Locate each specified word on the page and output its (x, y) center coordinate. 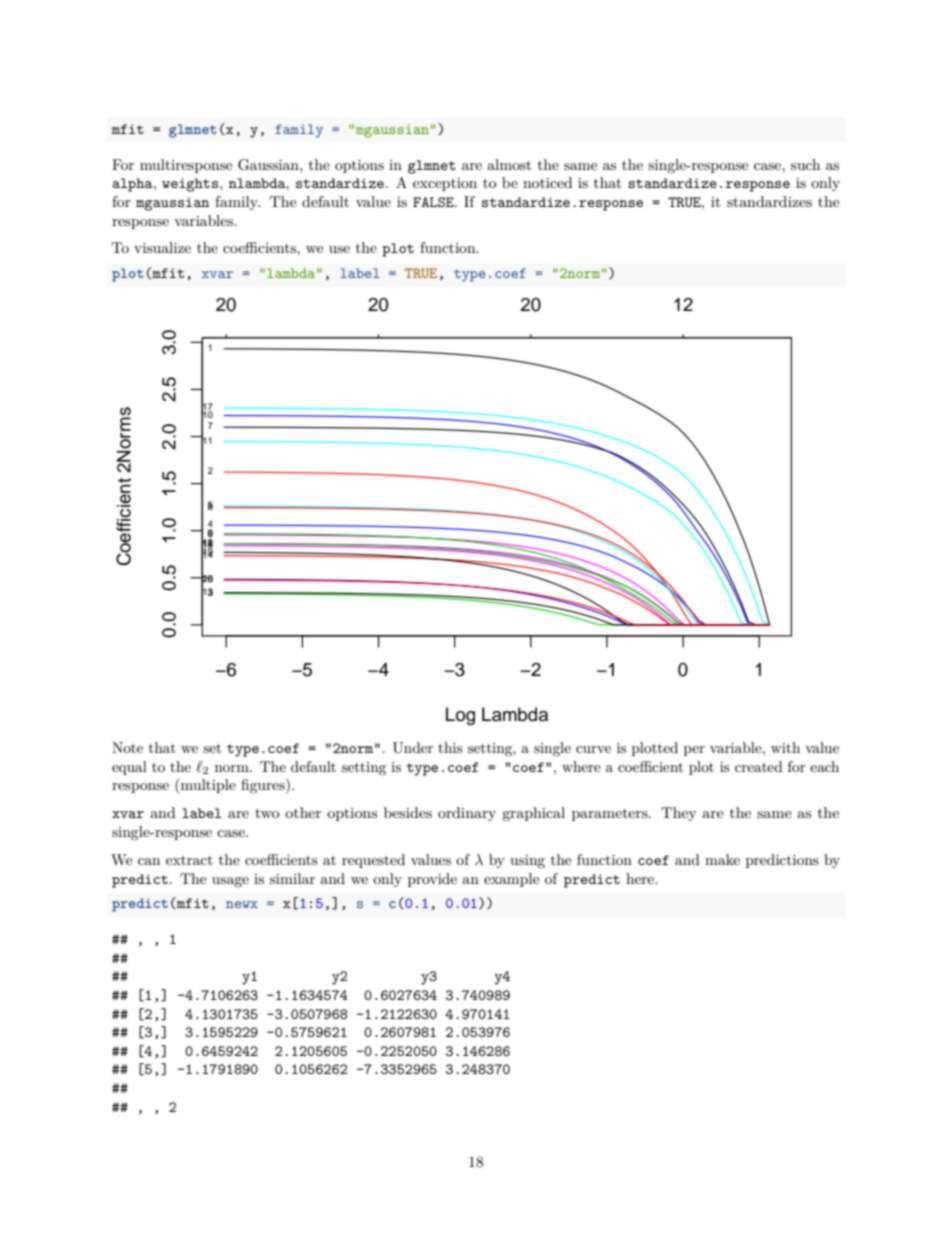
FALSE (434, 202)
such (805, 164)
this (450, 747)
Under (413, 748)
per (694, 751)
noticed (547, 182)
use (339, 249)
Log (460, 716)
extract (189, 860)
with (785, 747)
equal (129, 768)
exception (445, 184)
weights (191, 185)
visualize (162, 247)
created (759, 766)
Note (127, 747)
